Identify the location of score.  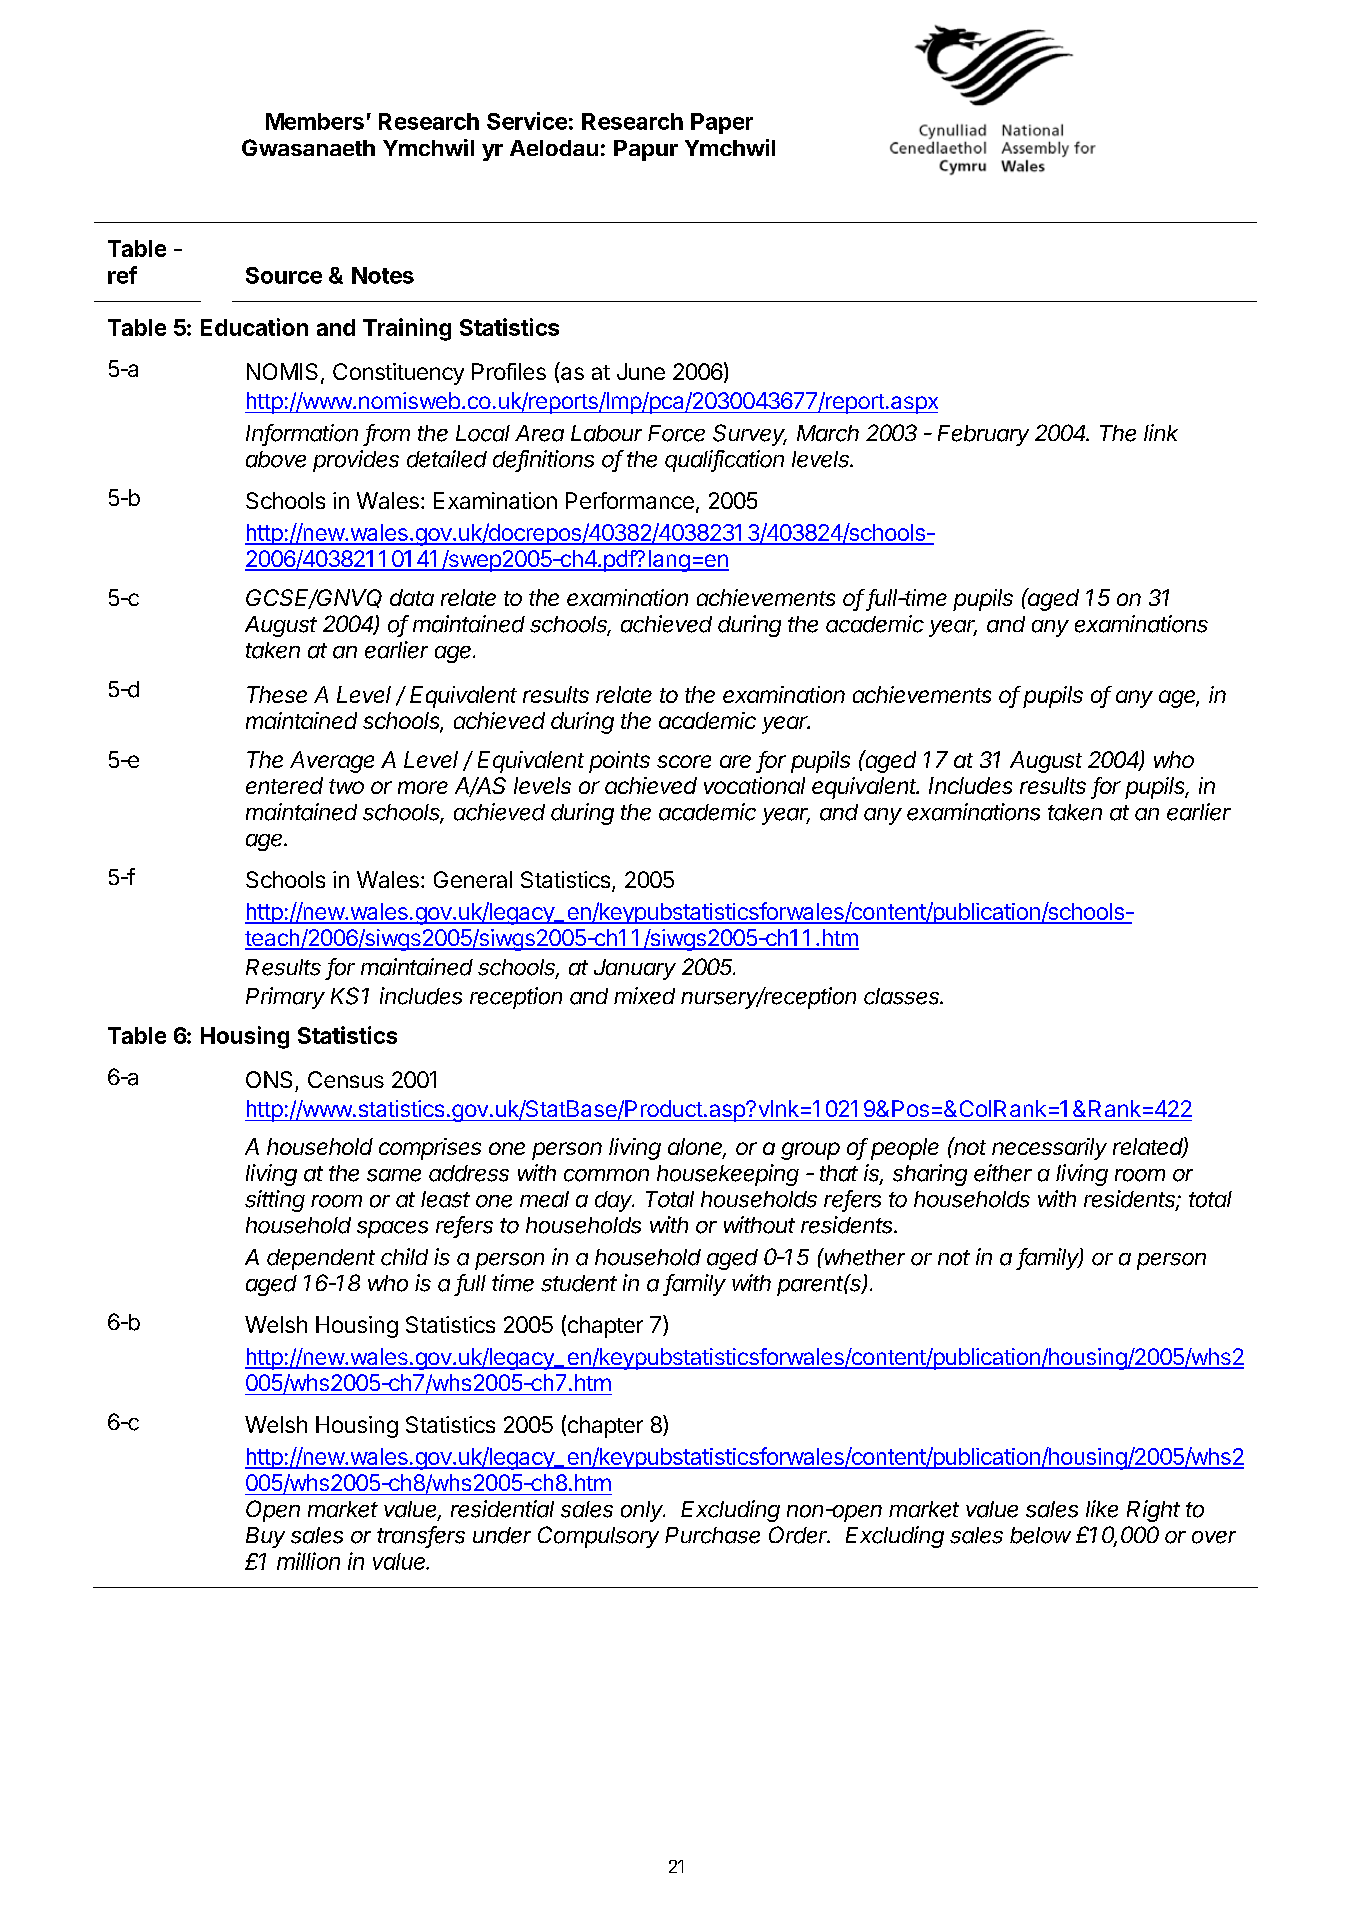
(684, 761).
